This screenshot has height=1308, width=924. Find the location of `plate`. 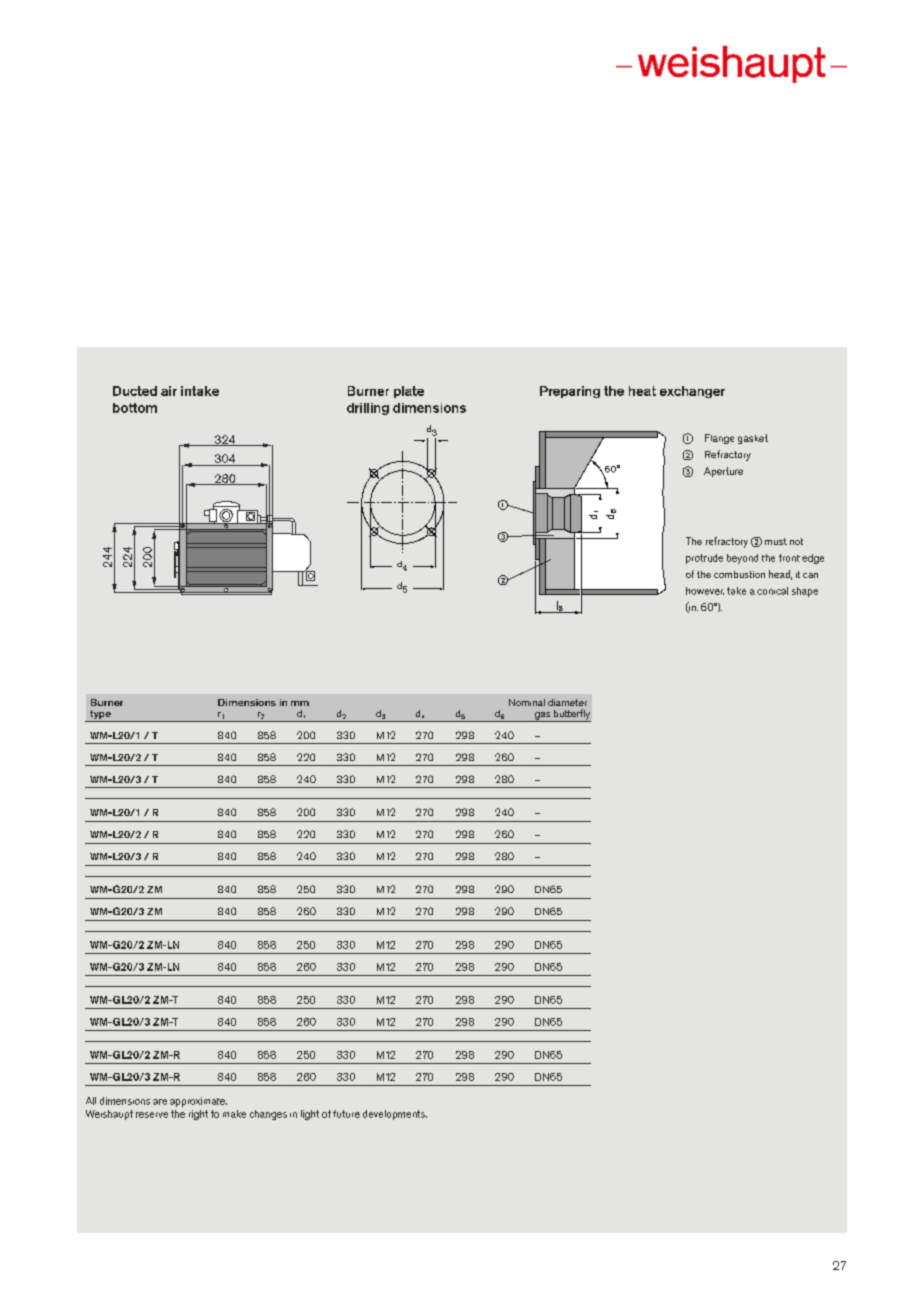

plate is located at coordinates (409, 392).
